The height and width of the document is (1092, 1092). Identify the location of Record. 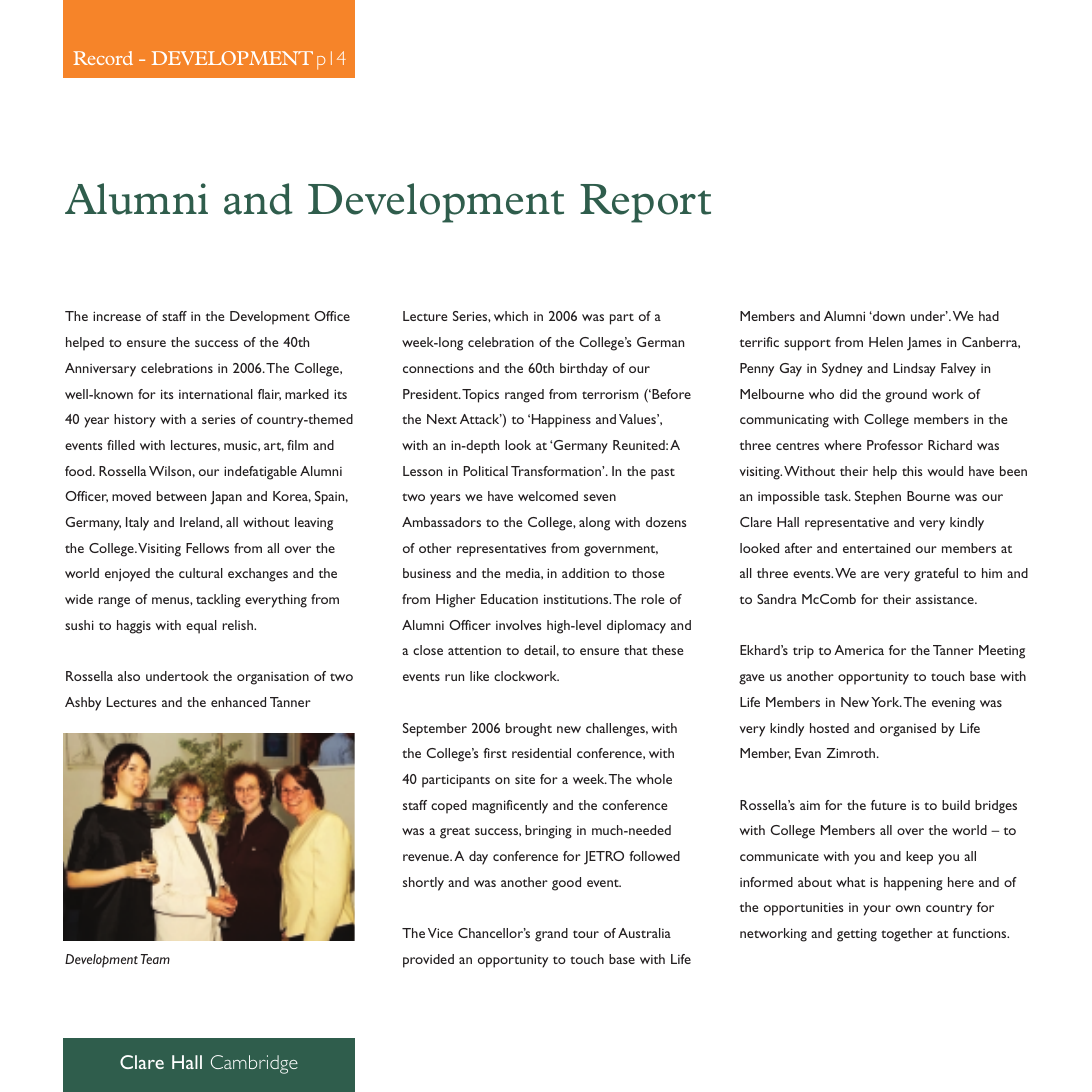
(103, 58).
